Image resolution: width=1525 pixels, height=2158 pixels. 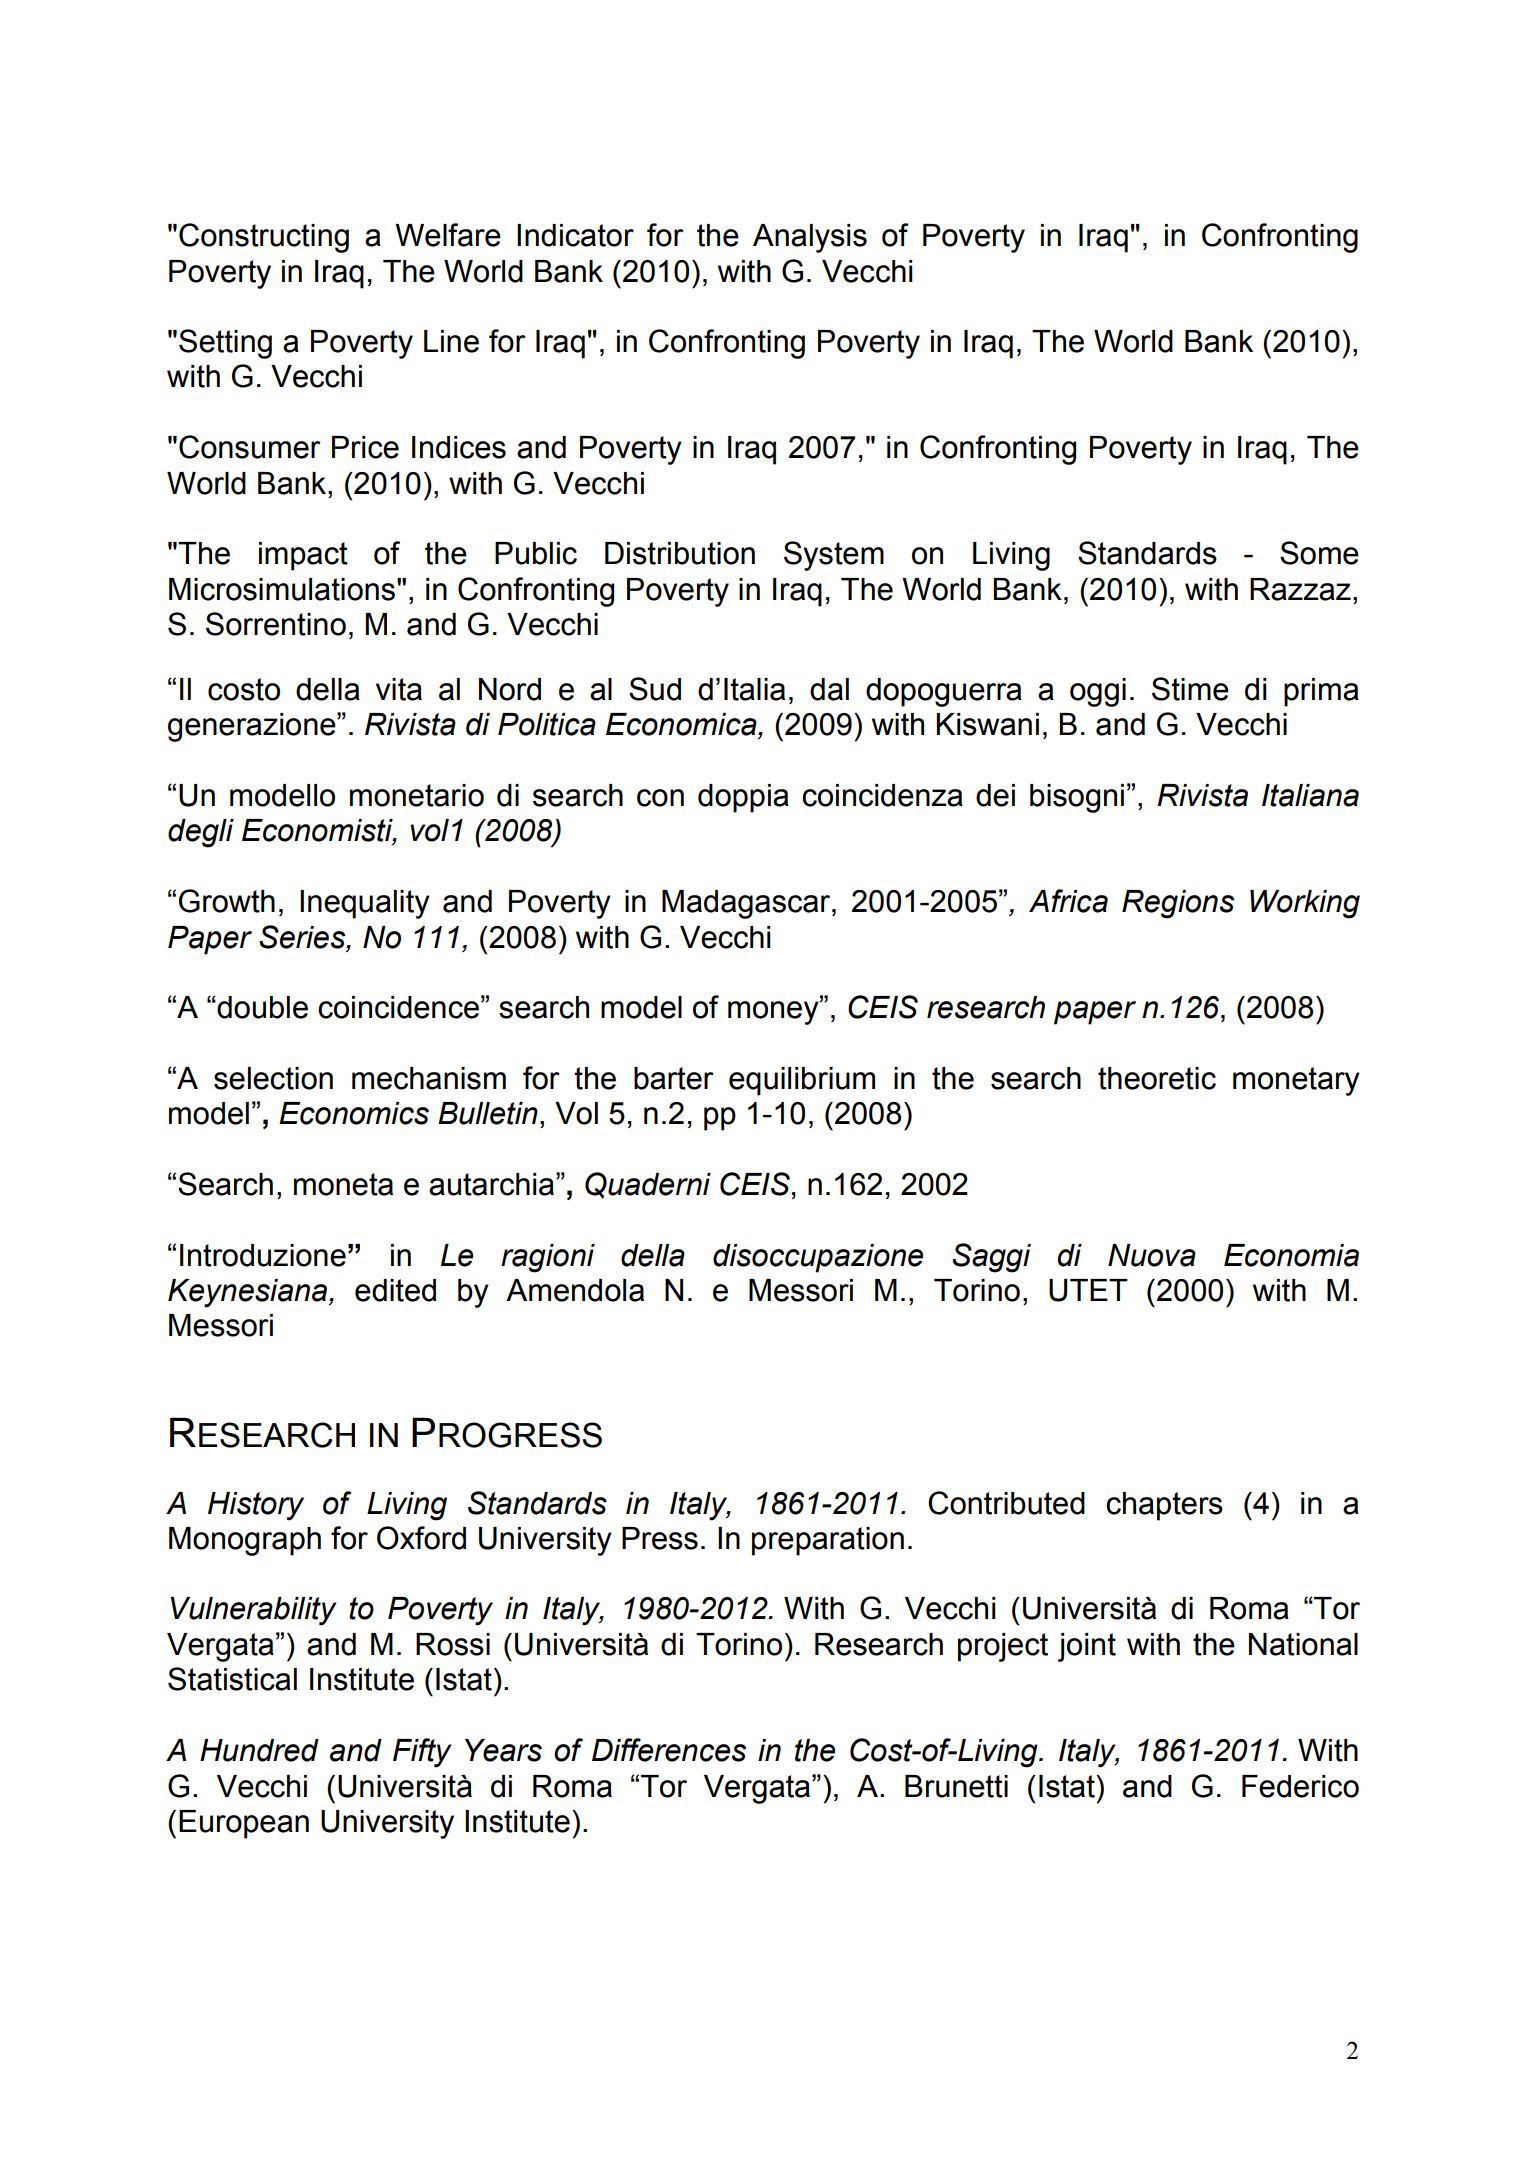 I want to click on Analysis, so click(x=810, y=238).
